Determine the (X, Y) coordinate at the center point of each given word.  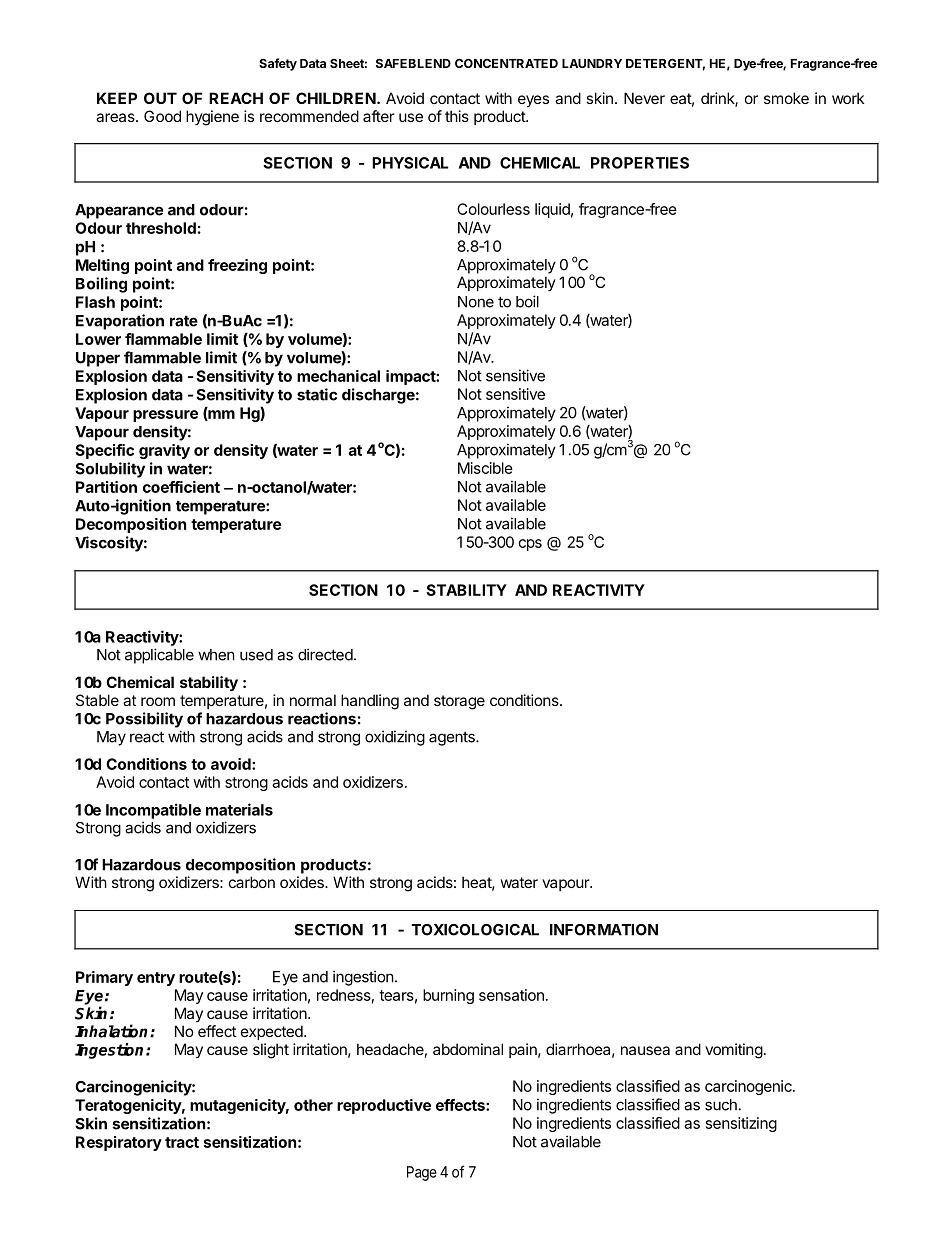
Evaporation (120, 322)
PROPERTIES (640, 163)
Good (162, 116)
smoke (786, 98)
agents (453, 739)
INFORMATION (604, 930)
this (457, 116)
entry (156, 979)
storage (459, 702)
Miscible (485, 468)
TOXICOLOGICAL (475, 930)
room (158, 701)
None (476, 302)
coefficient (181, 487)
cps (530, 545)
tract (182, 1142)
